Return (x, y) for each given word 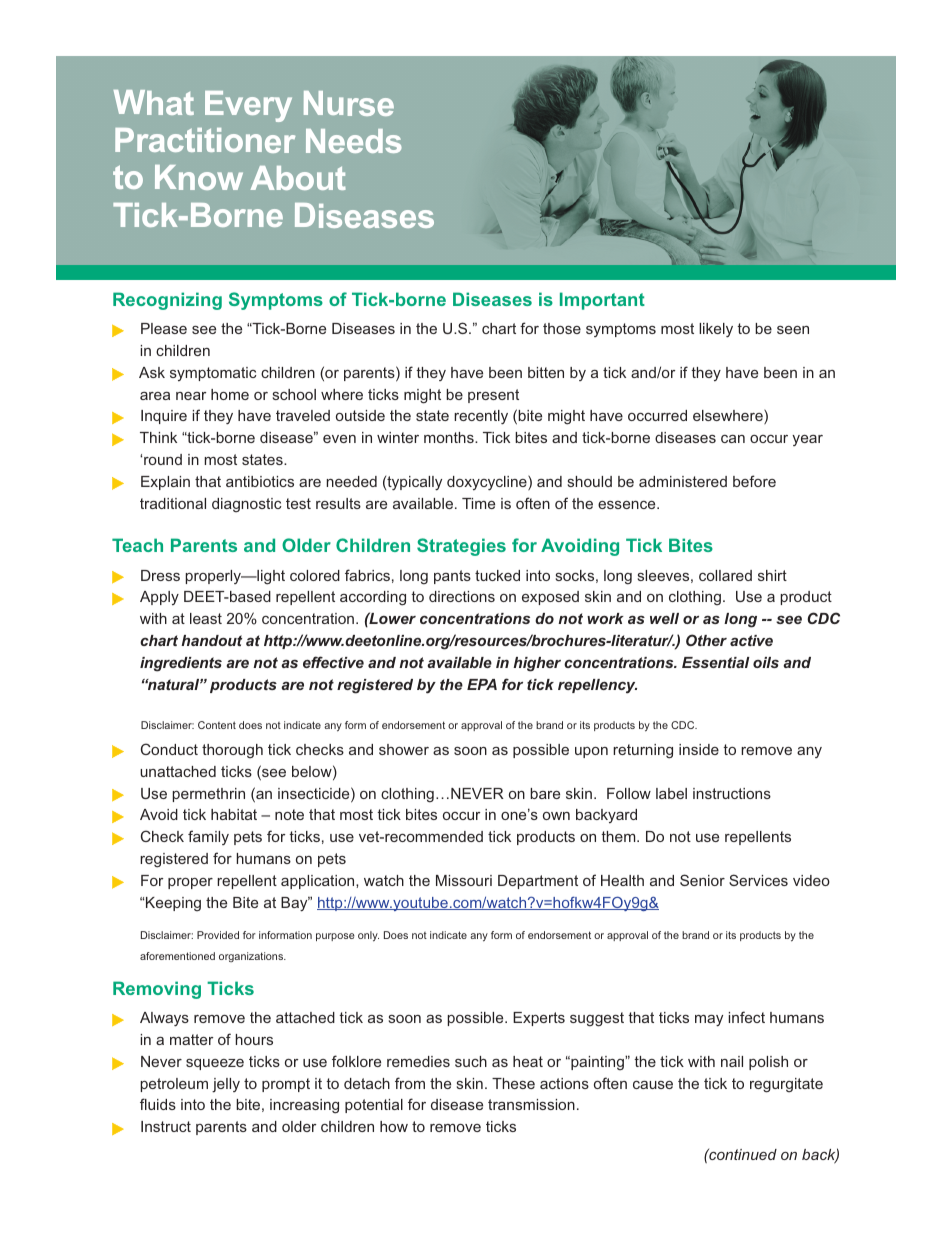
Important (602, 301)
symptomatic (213, 374)
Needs (354, 141)
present (493, 396)
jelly (226, 1085)
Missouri (464, 880)
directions (462, 596)
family (208, 837)
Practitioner (205, 140)
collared (725, 575)
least (206, 618)
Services (758, 880)
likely (716, 330)
